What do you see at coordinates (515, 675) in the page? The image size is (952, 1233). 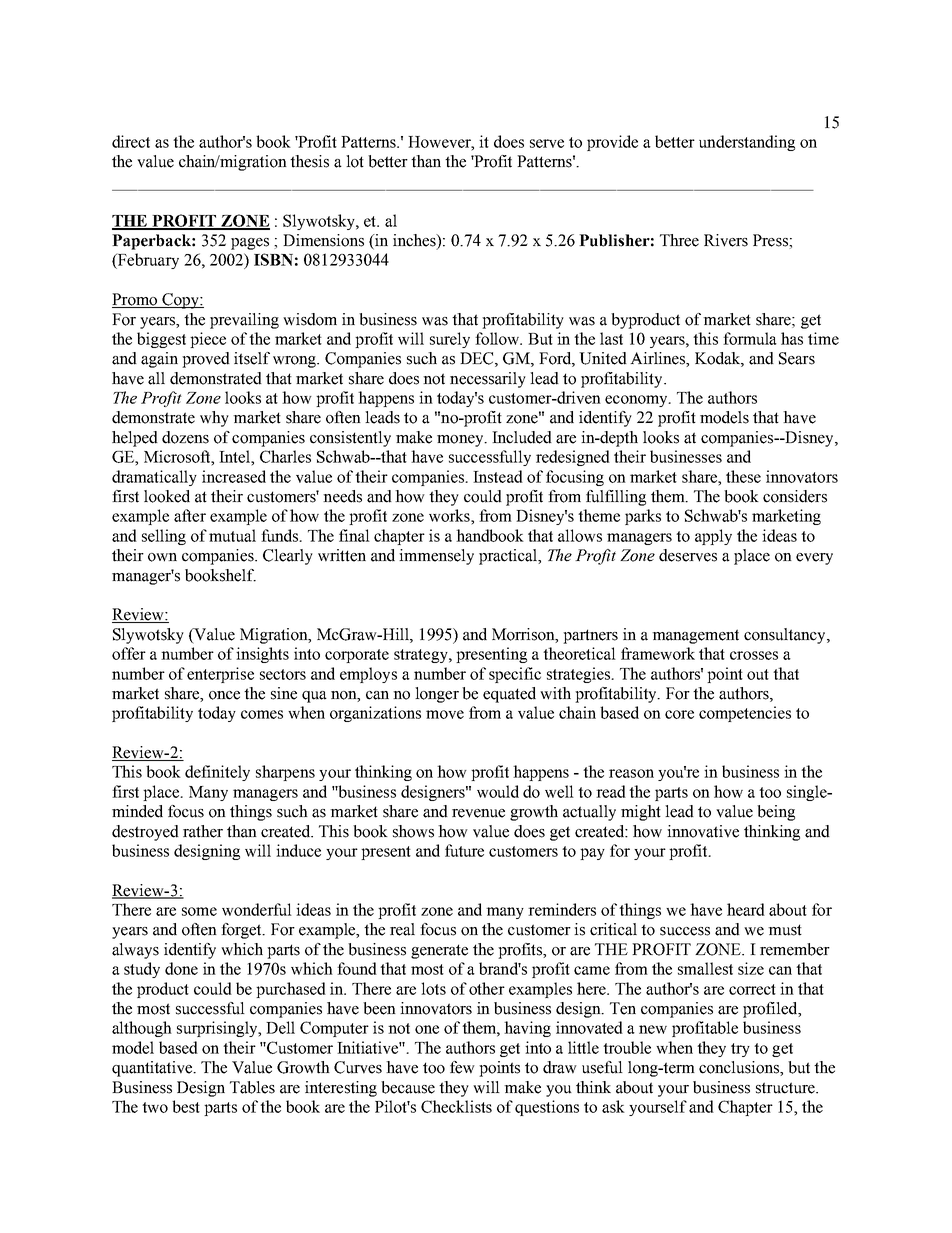 I see `specific` at bounding box center [515, 675].
